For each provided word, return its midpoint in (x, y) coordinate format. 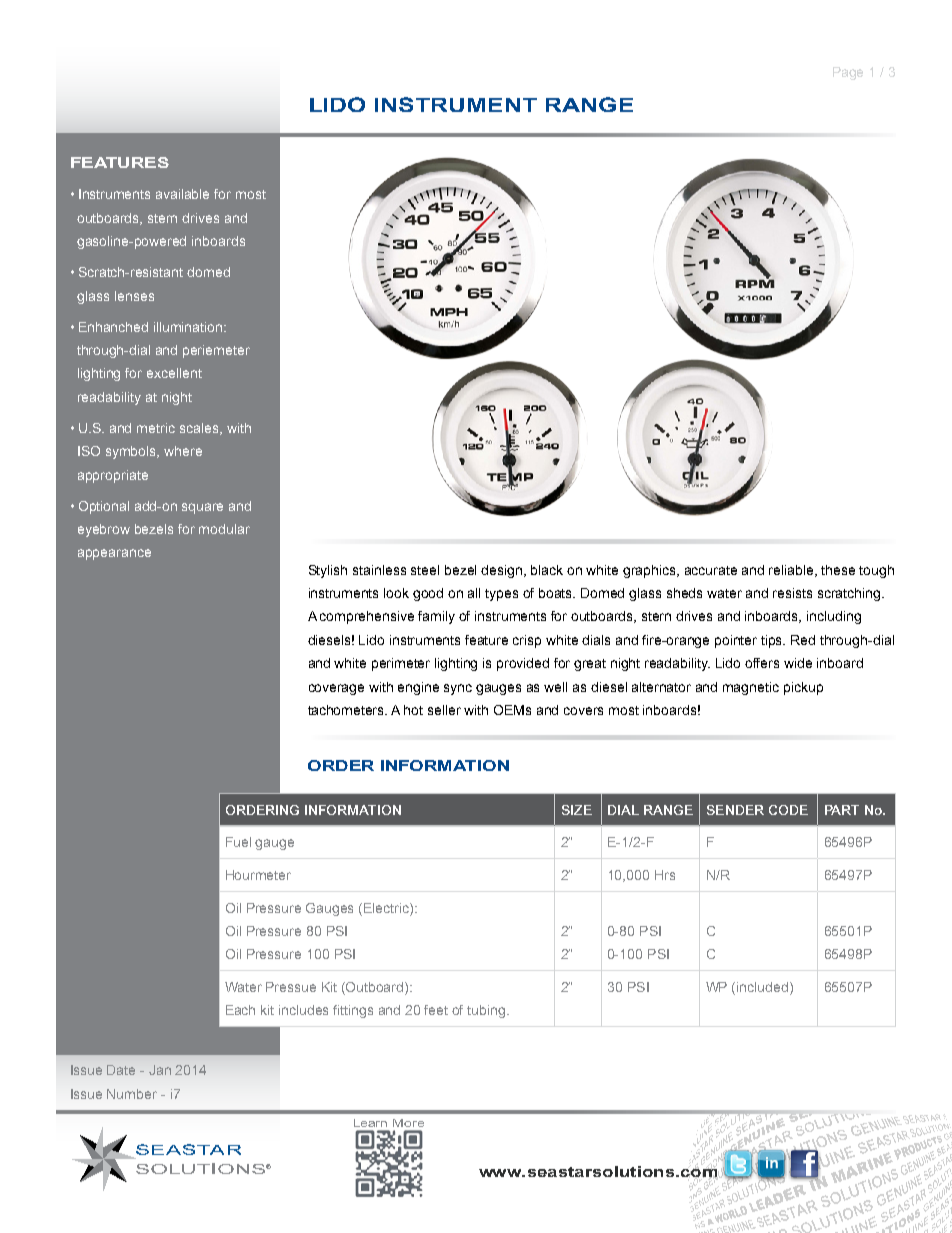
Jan (160, 1070)
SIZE (577, 810)
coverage (336, 689)
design (503, 571)
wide (798, 663)
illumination (189, 327)
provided (523, 664)
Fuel (238, 842)
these (838, 570)
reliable (792, 571)
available (182, 194)
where (183, 451)
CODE (788, 810)
